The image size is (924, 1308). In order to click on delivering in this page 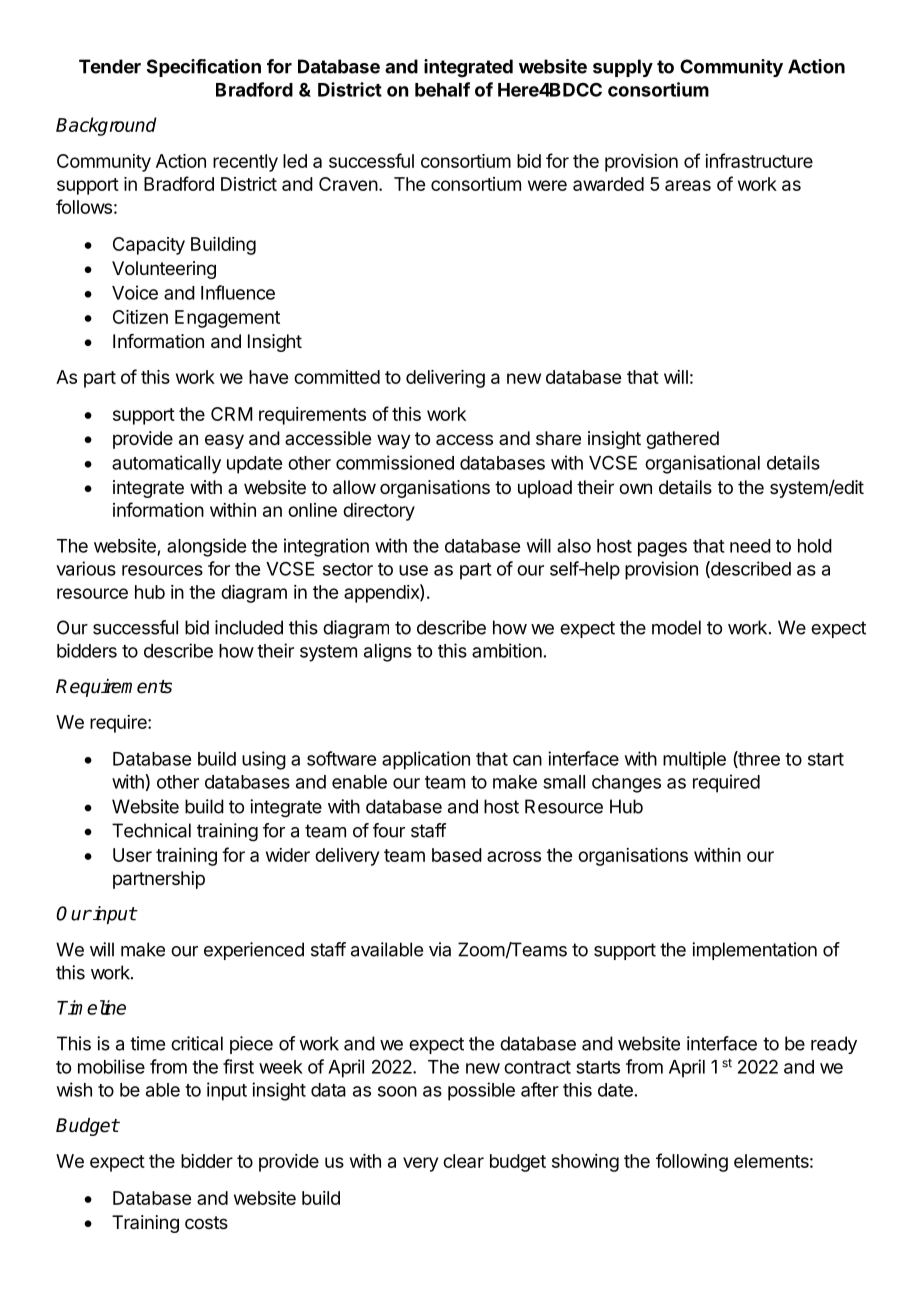, I will do `click(445, 379)`.
